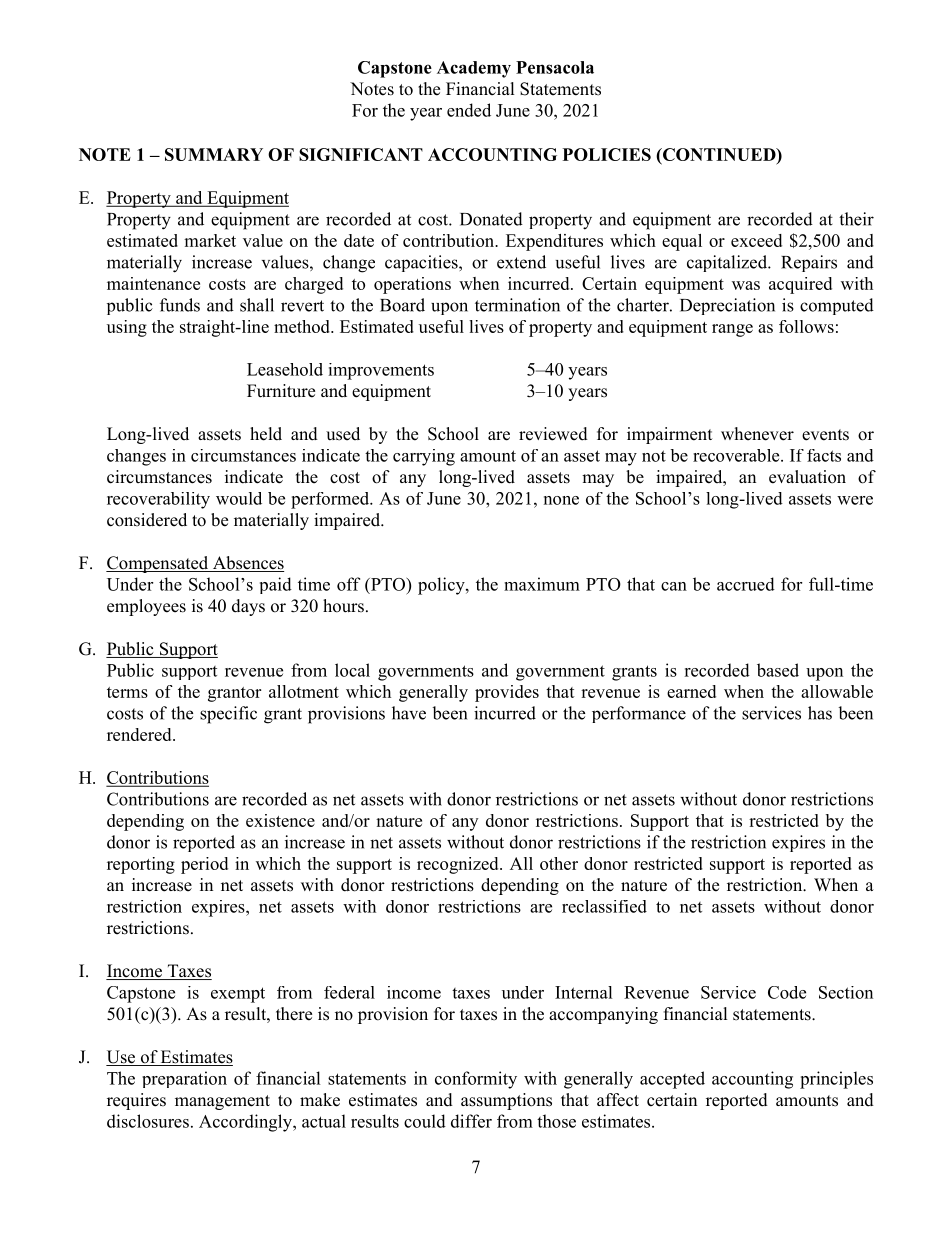 The height and width of the screenshot is (1233, 952). I want to click on provides, so click(507, 693).
